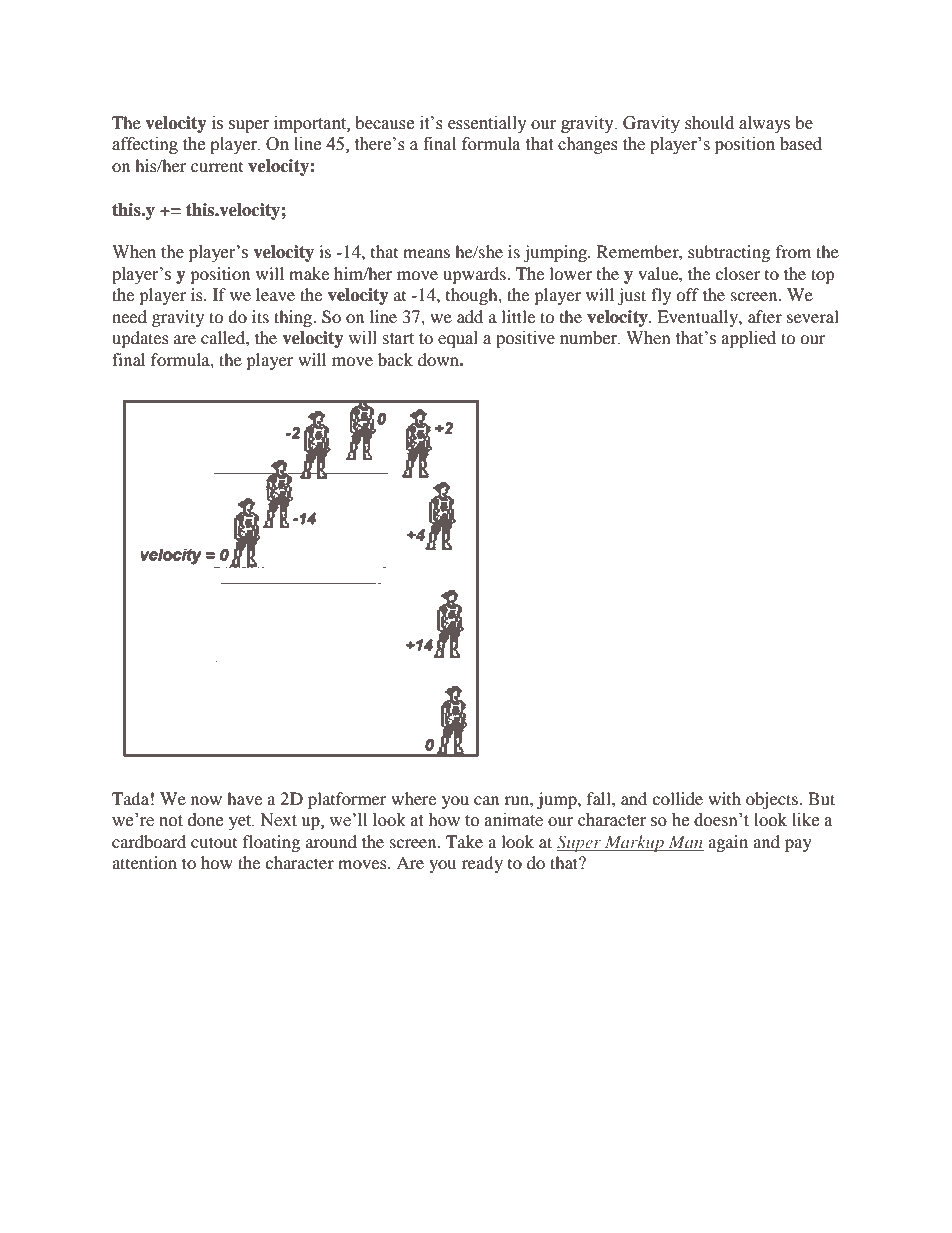 The height and width of the screenshot is (1233, 952). Describe the element at coordinates (260, 316) in the screenshot. I see `its` at that location.
